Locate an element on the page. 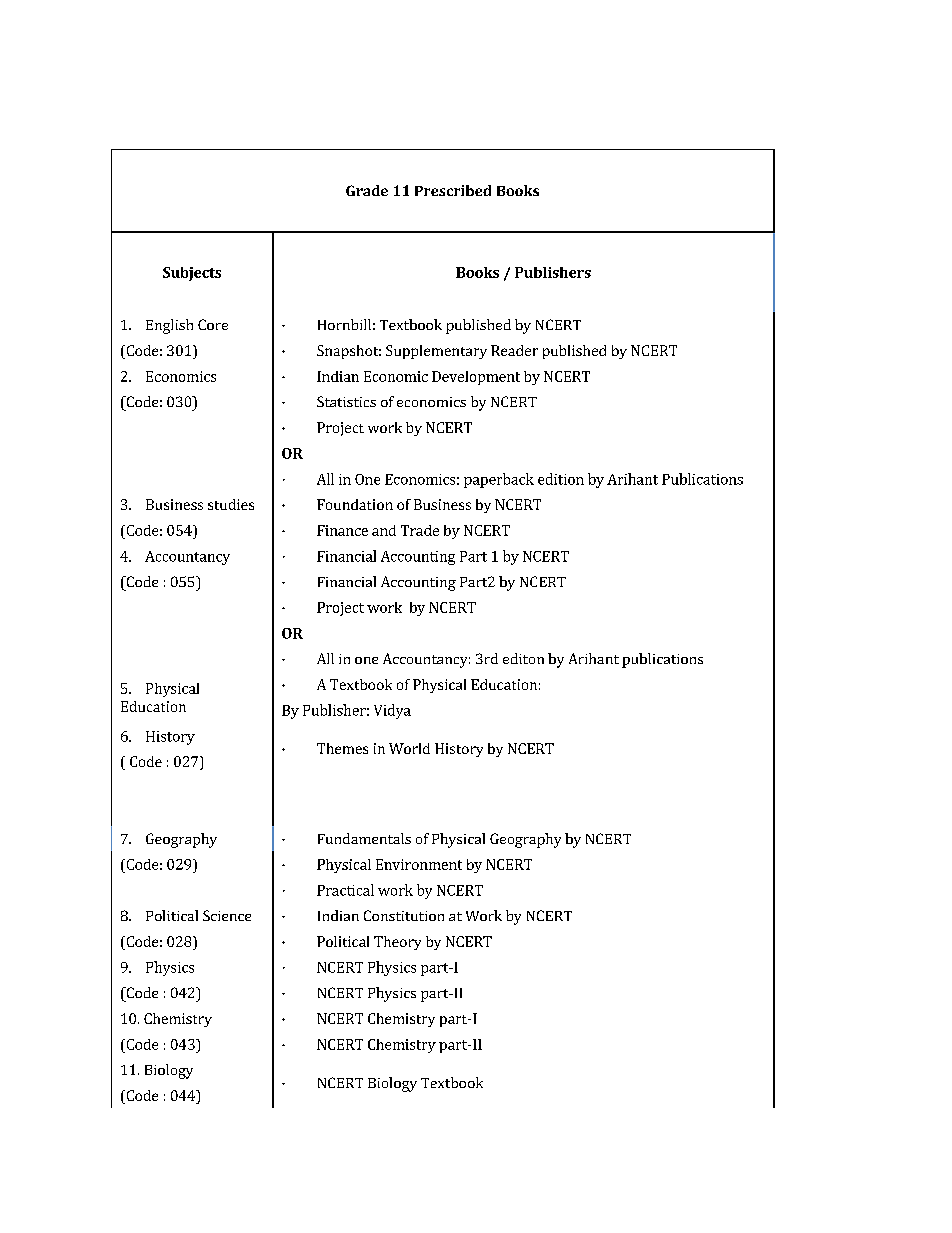  studies is located at coordinates (231, 504).
